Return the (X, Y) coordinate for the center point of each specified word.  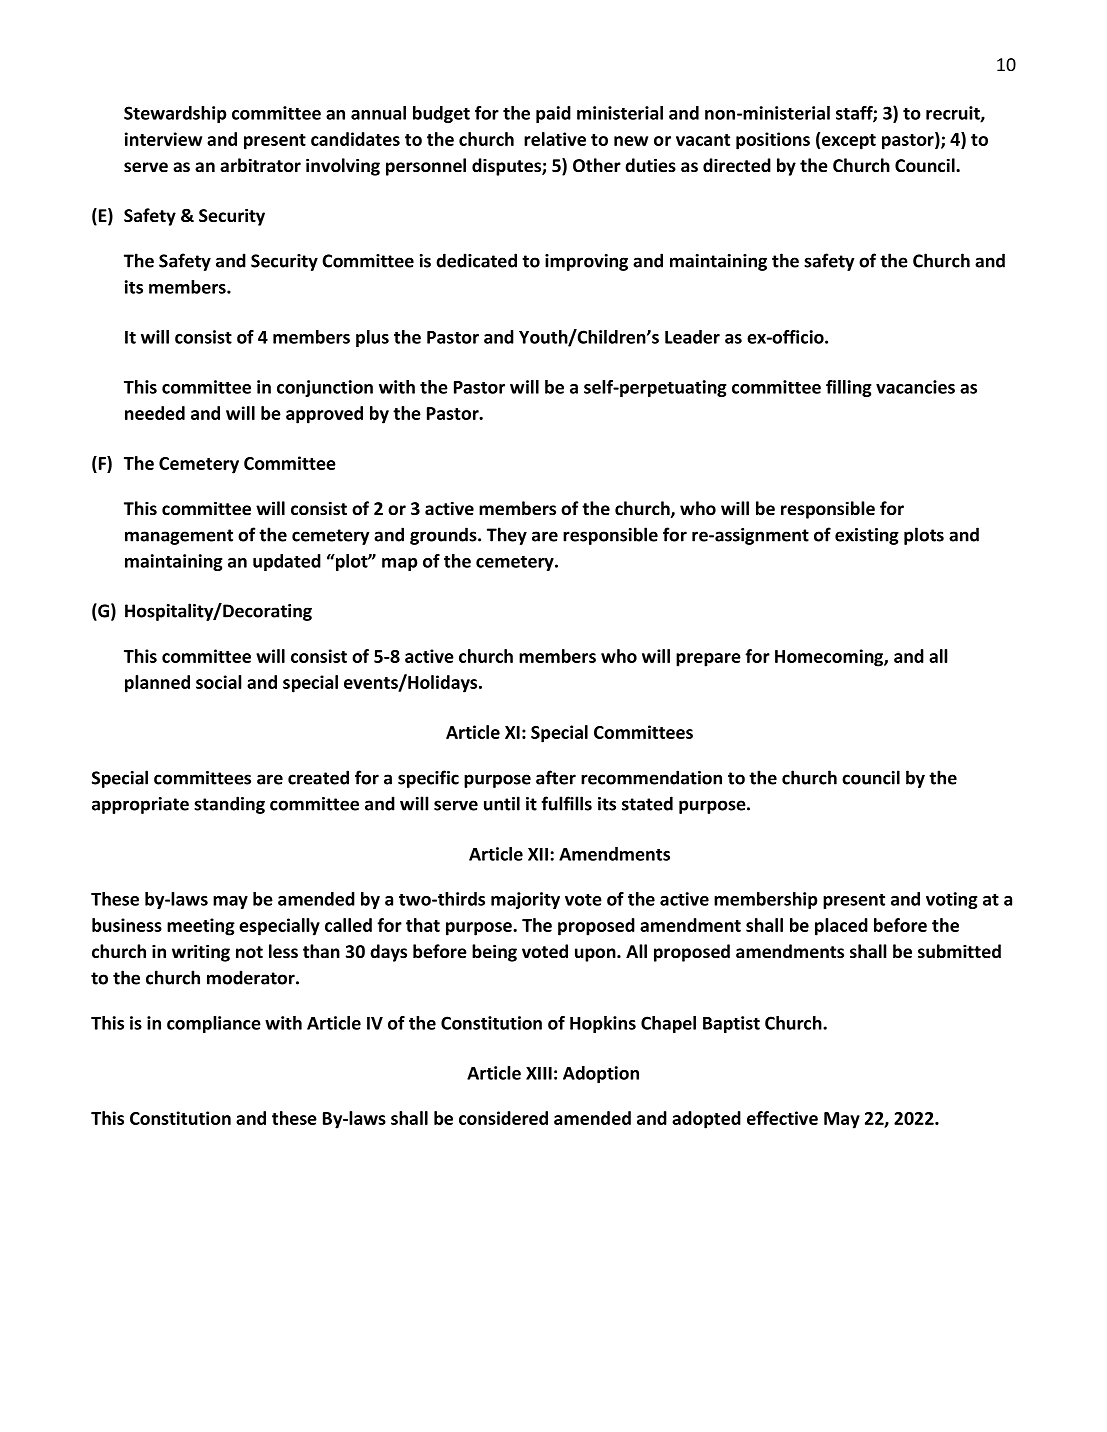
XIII (539, 1073)
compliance (214, 1024)
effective (782, 1118)
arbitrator (260, 165)
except (849, 142)
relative (555, 139)
